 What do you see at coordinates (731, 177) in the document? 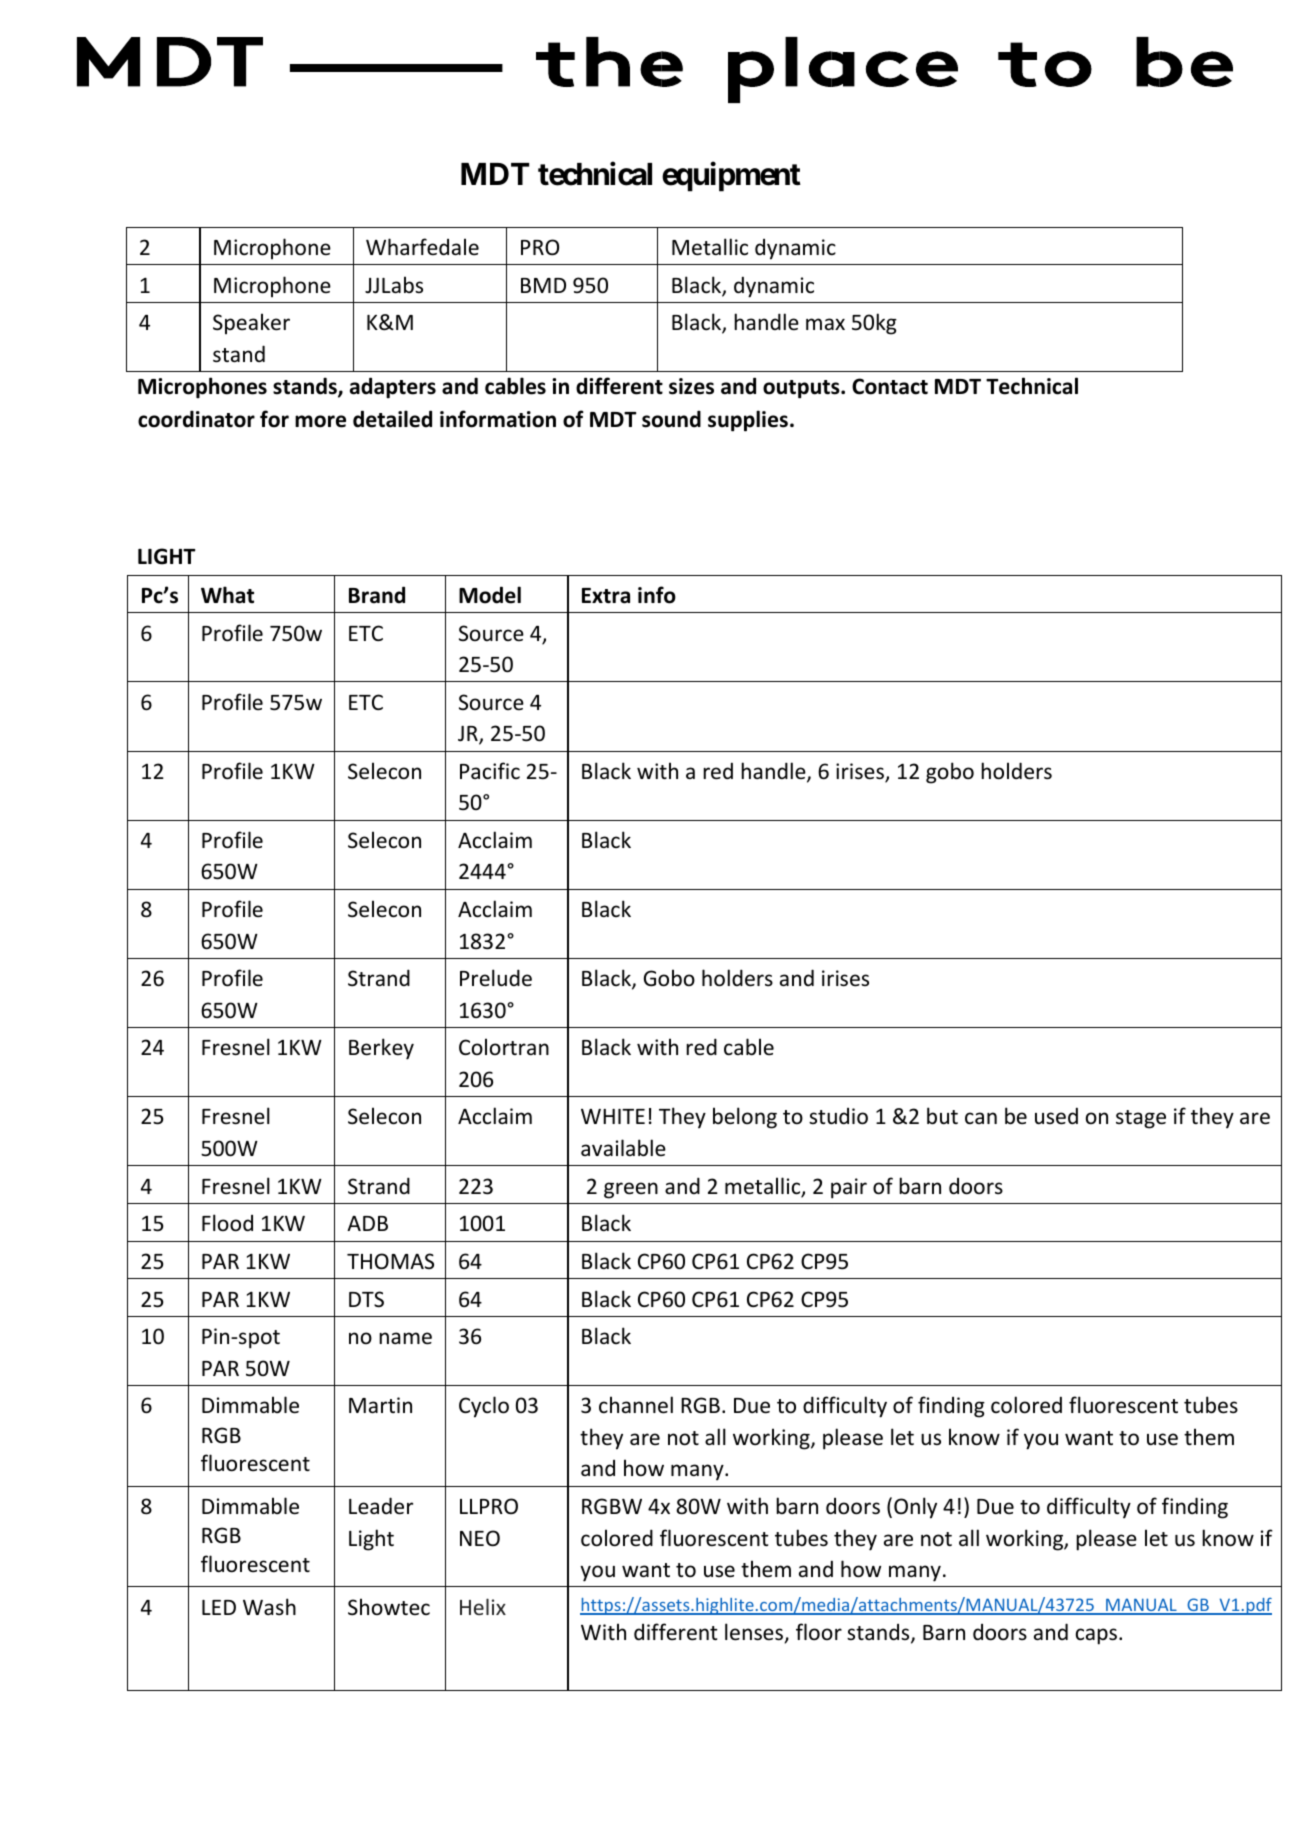
I see `equipment` at bounding box center [731, 177].
